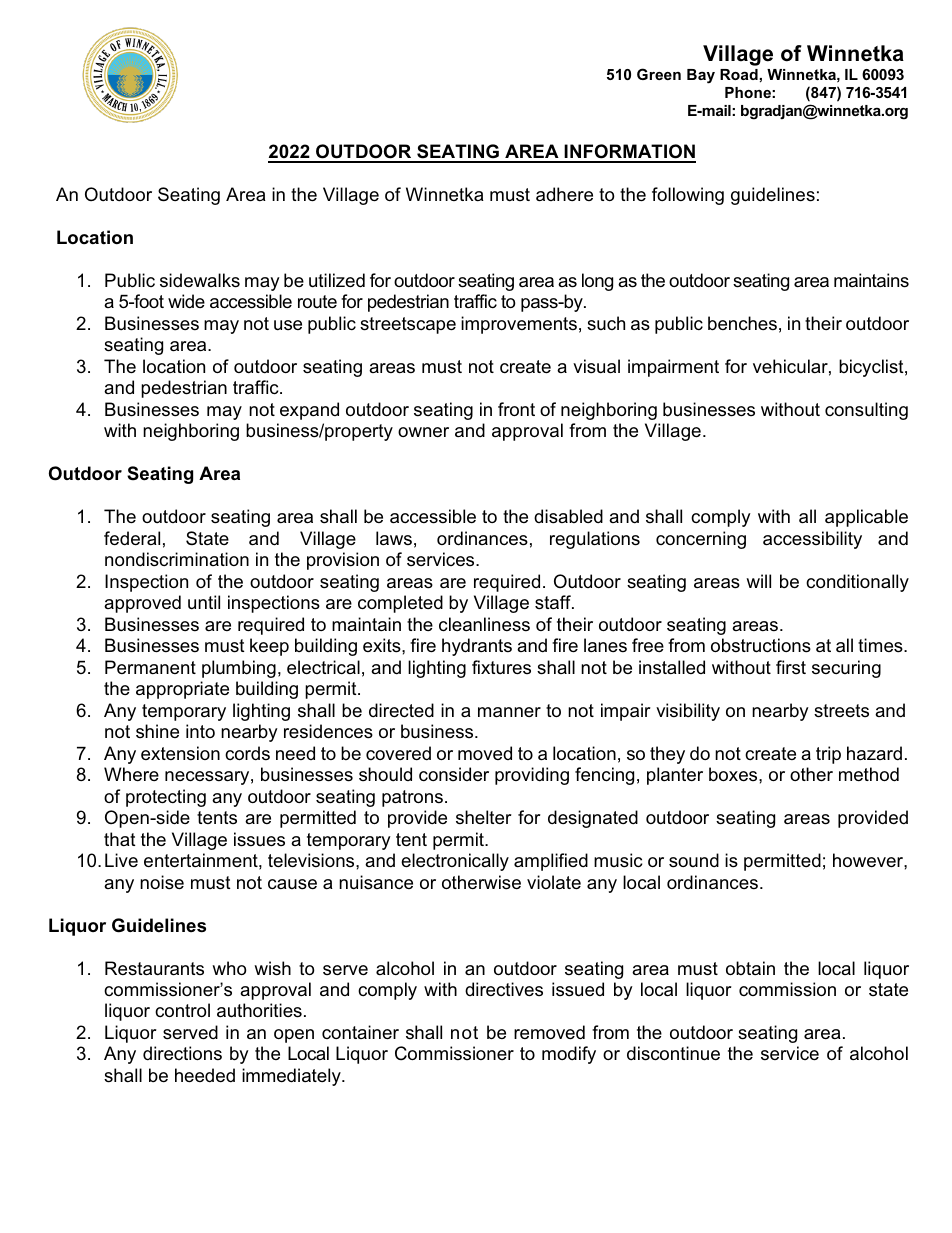 This image has height=1233, width=952. Describe the element at coordinates (564, 194) in the image. I see `adhere` at that location.
